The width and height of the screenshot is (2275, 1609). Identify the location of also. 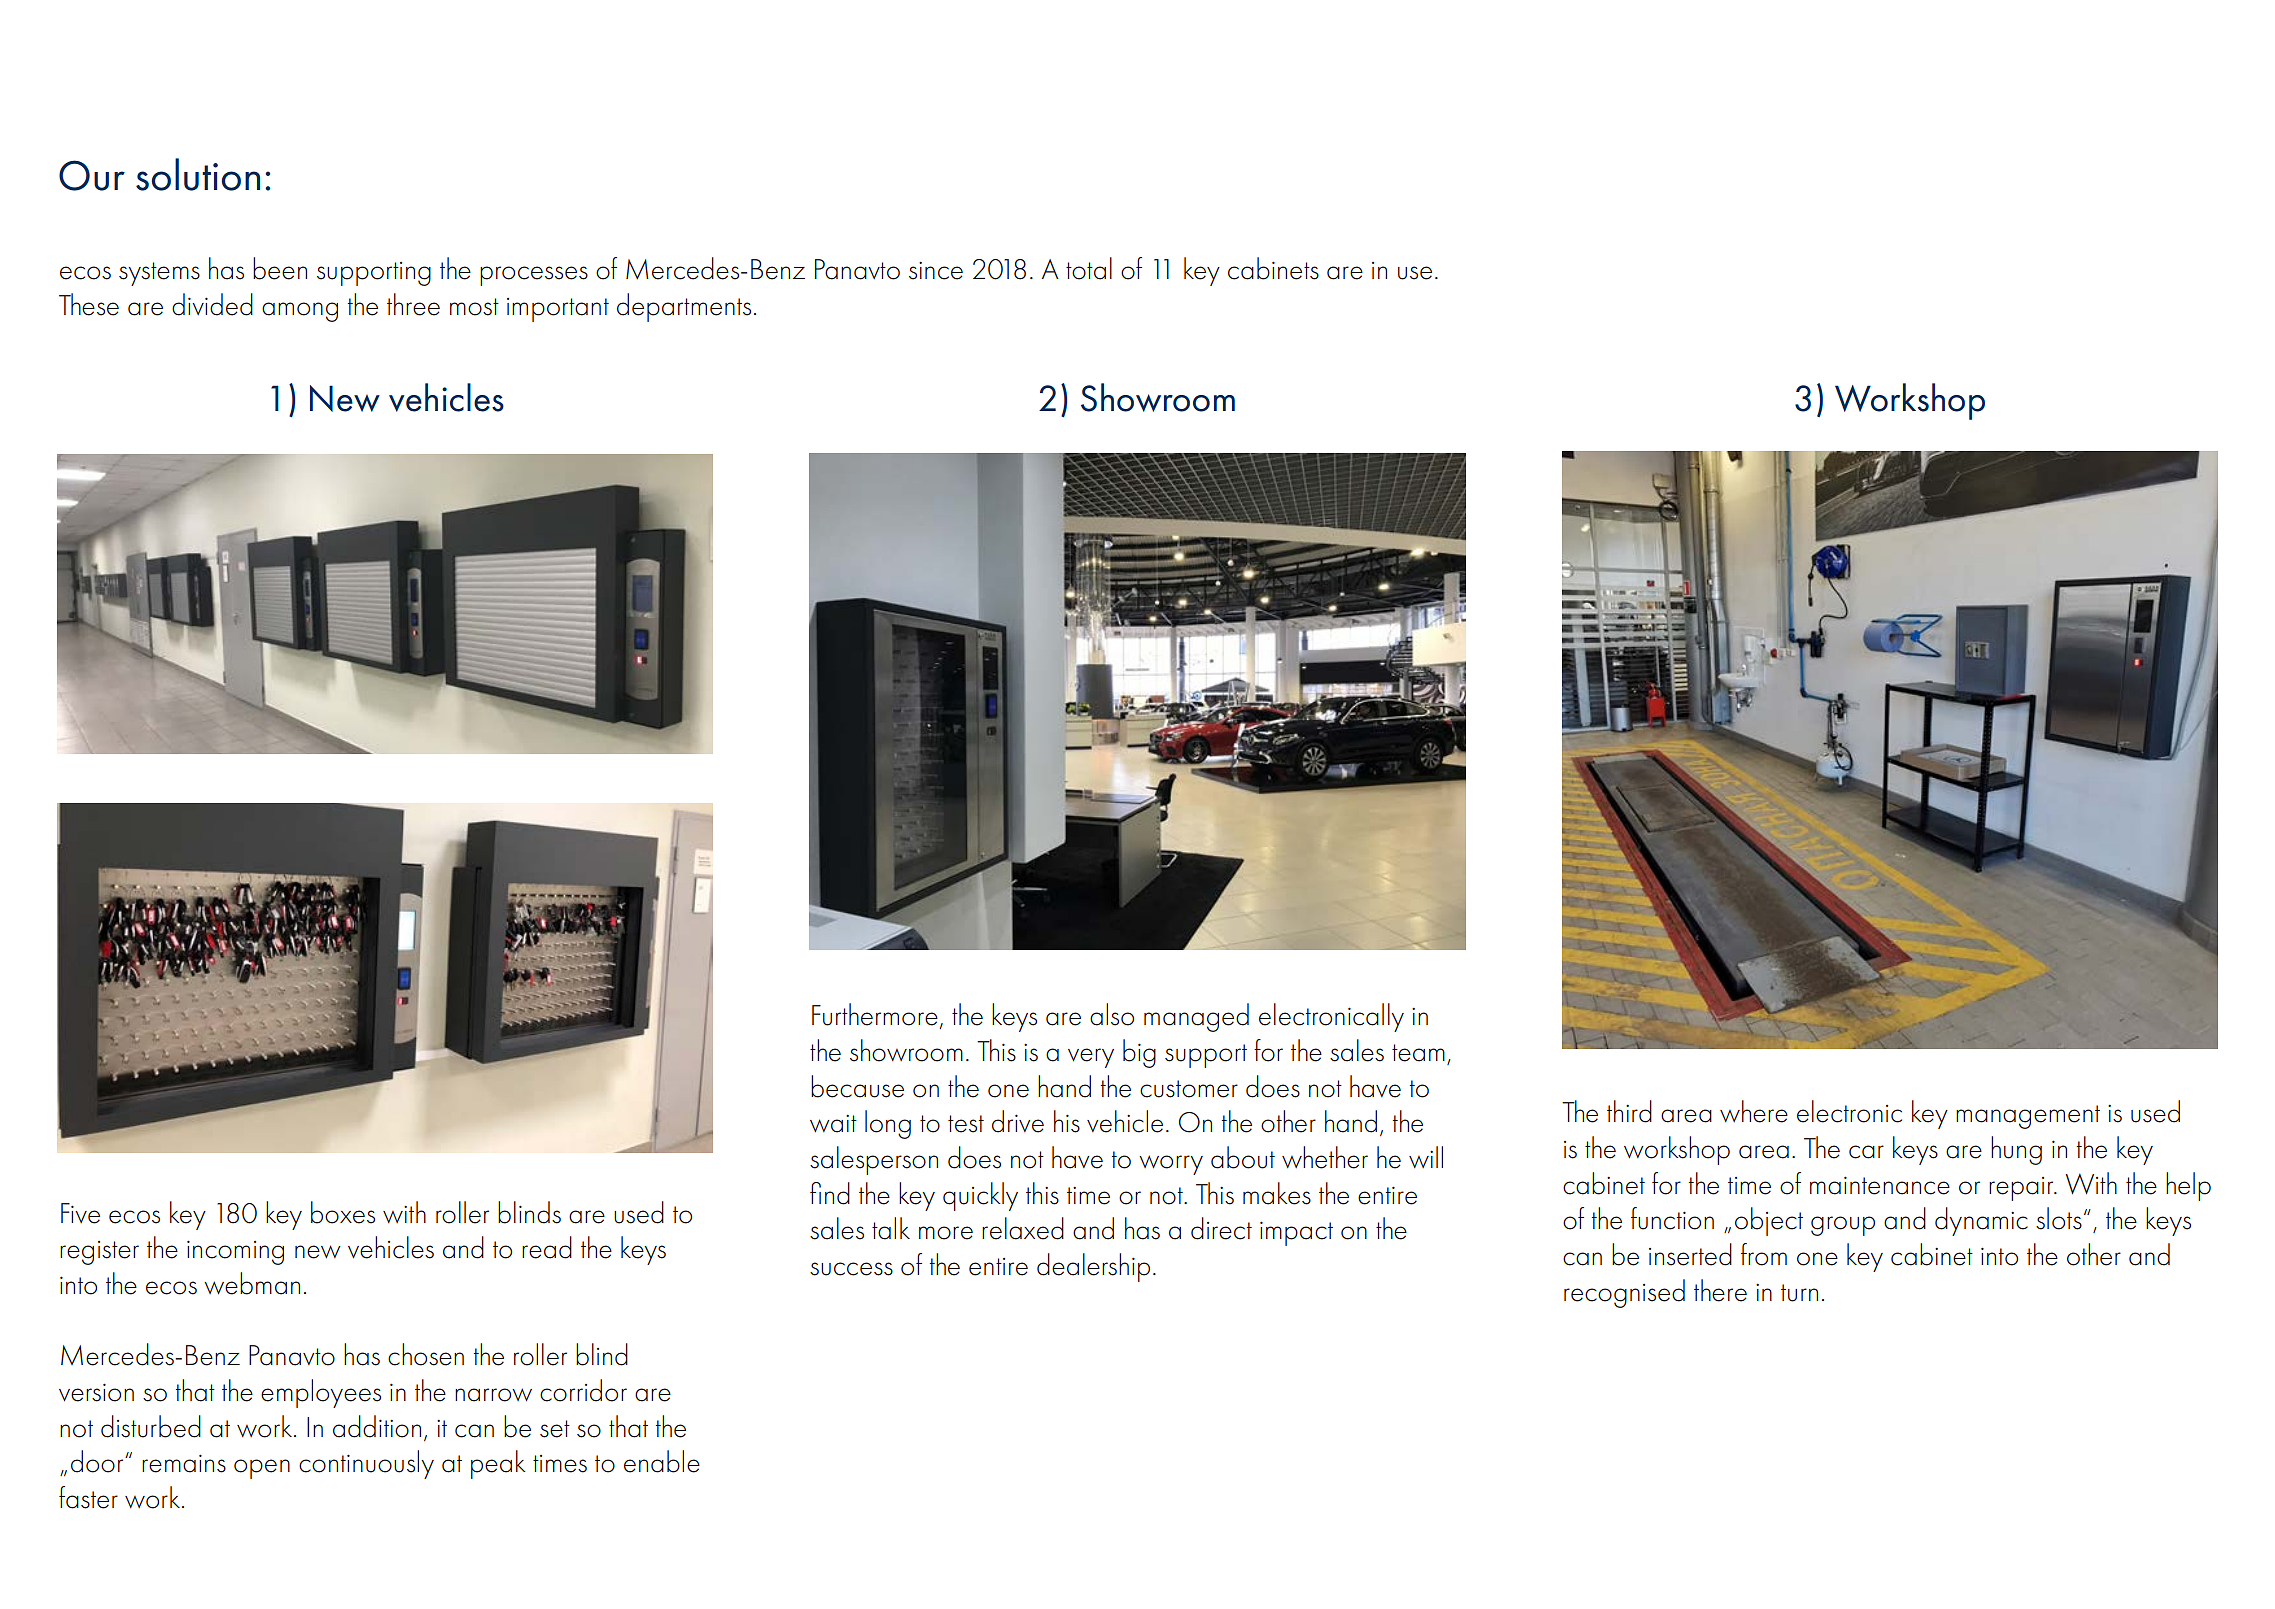
(1112, 1014).
